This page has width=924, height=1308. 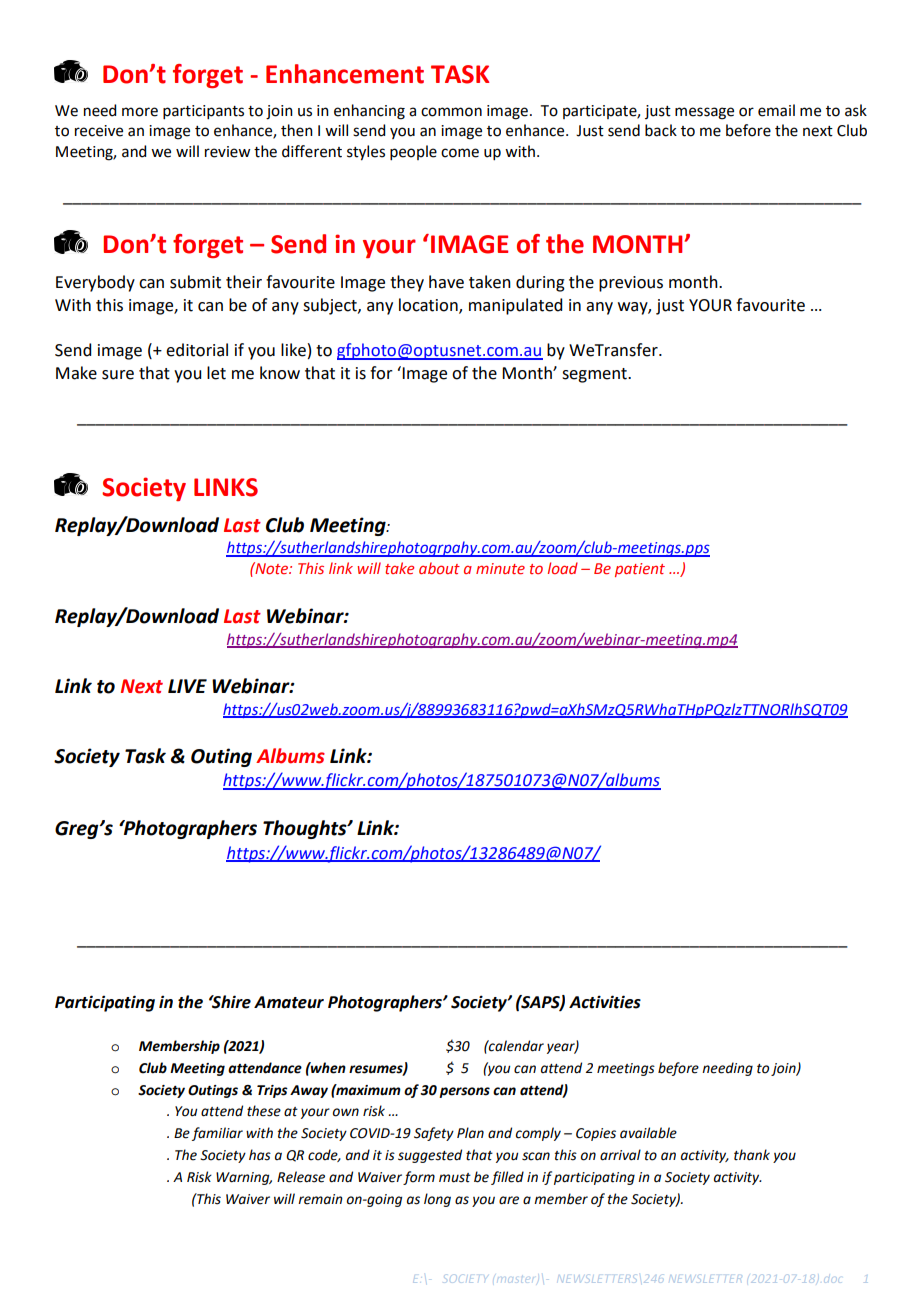 I want to click on people, so click(x=413, y=152).
